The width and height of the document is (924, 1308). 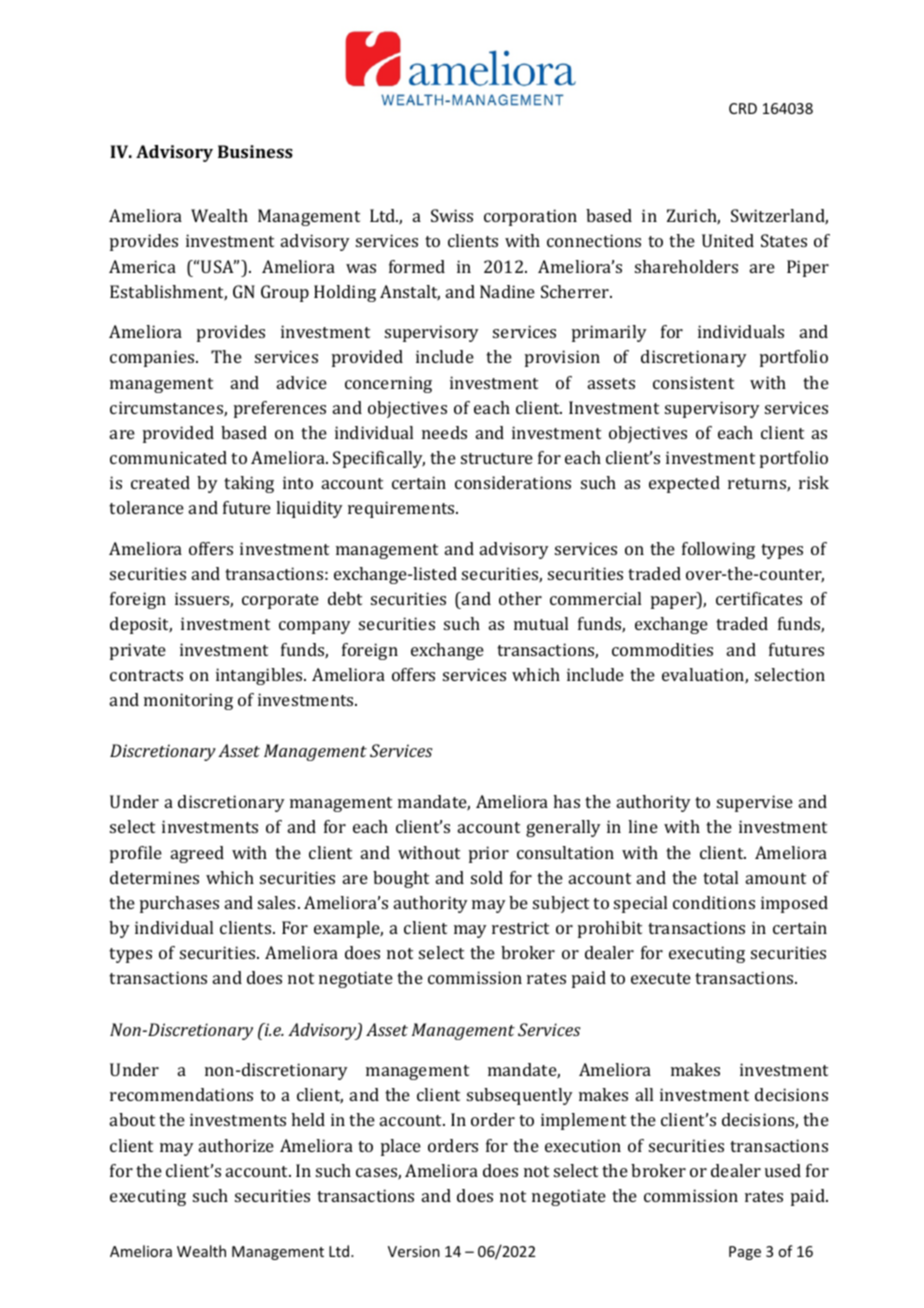 What do you see at coordinates (718, 550) in the document?
I see `following` at bounding box center [718, 550].
